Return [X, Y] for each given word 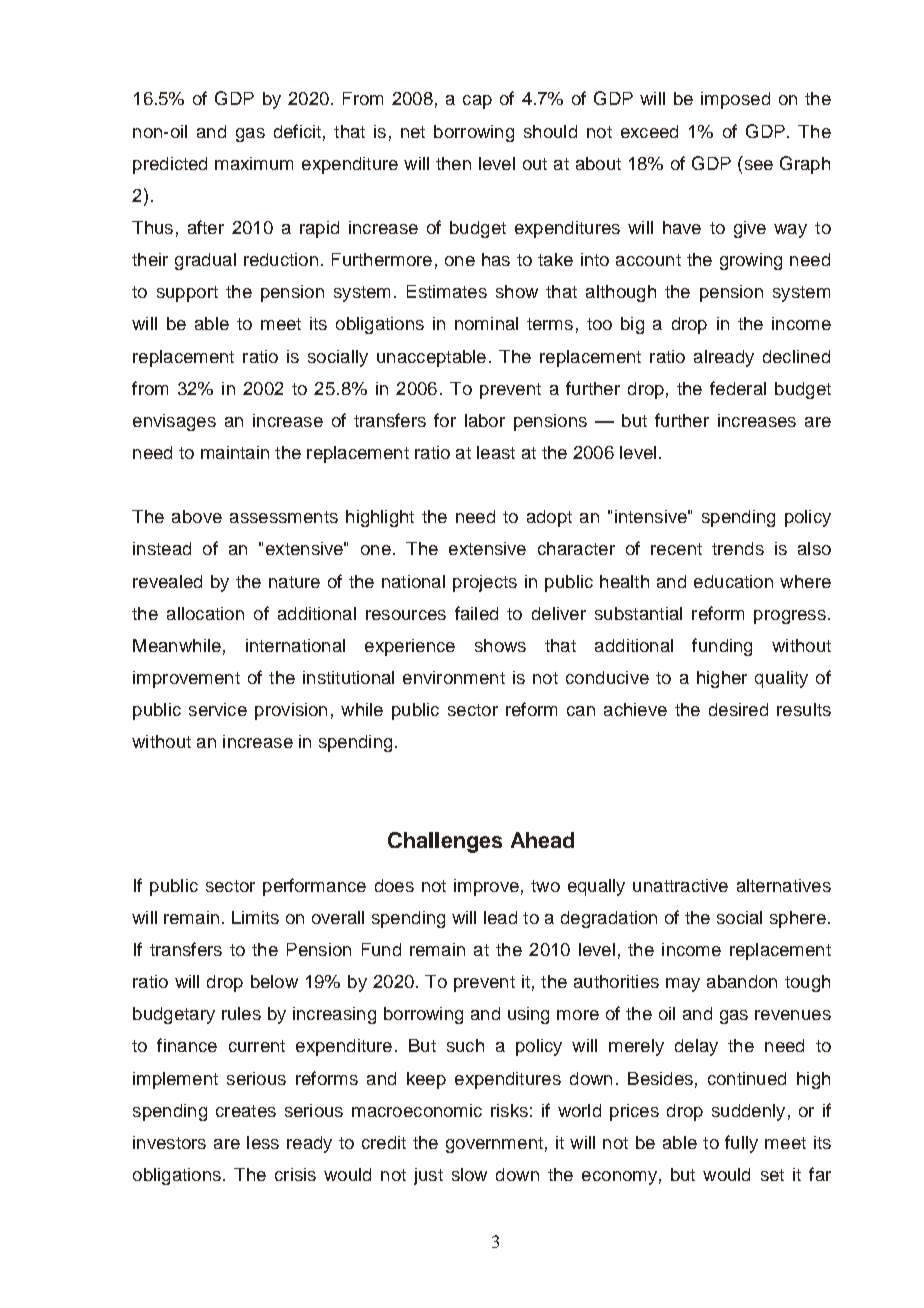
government [494, 1145]
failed [476, 613]
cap [477, 102]
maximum [254, 163]
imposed [735, 100]
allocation [205, 613]
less [263, 1142]
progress [790, 617]
